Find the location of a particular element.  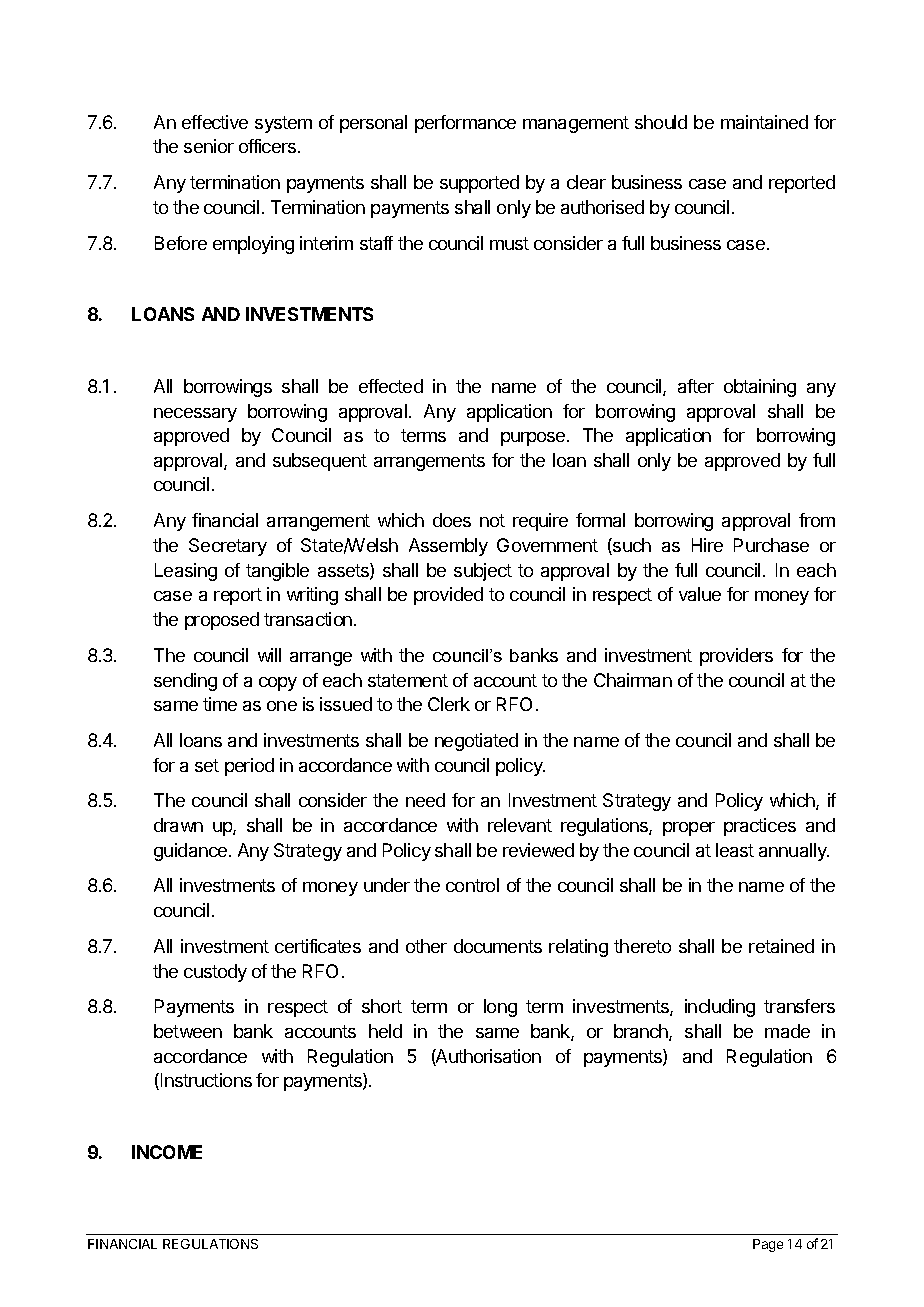

copy is located at coordinates (278, 684).
